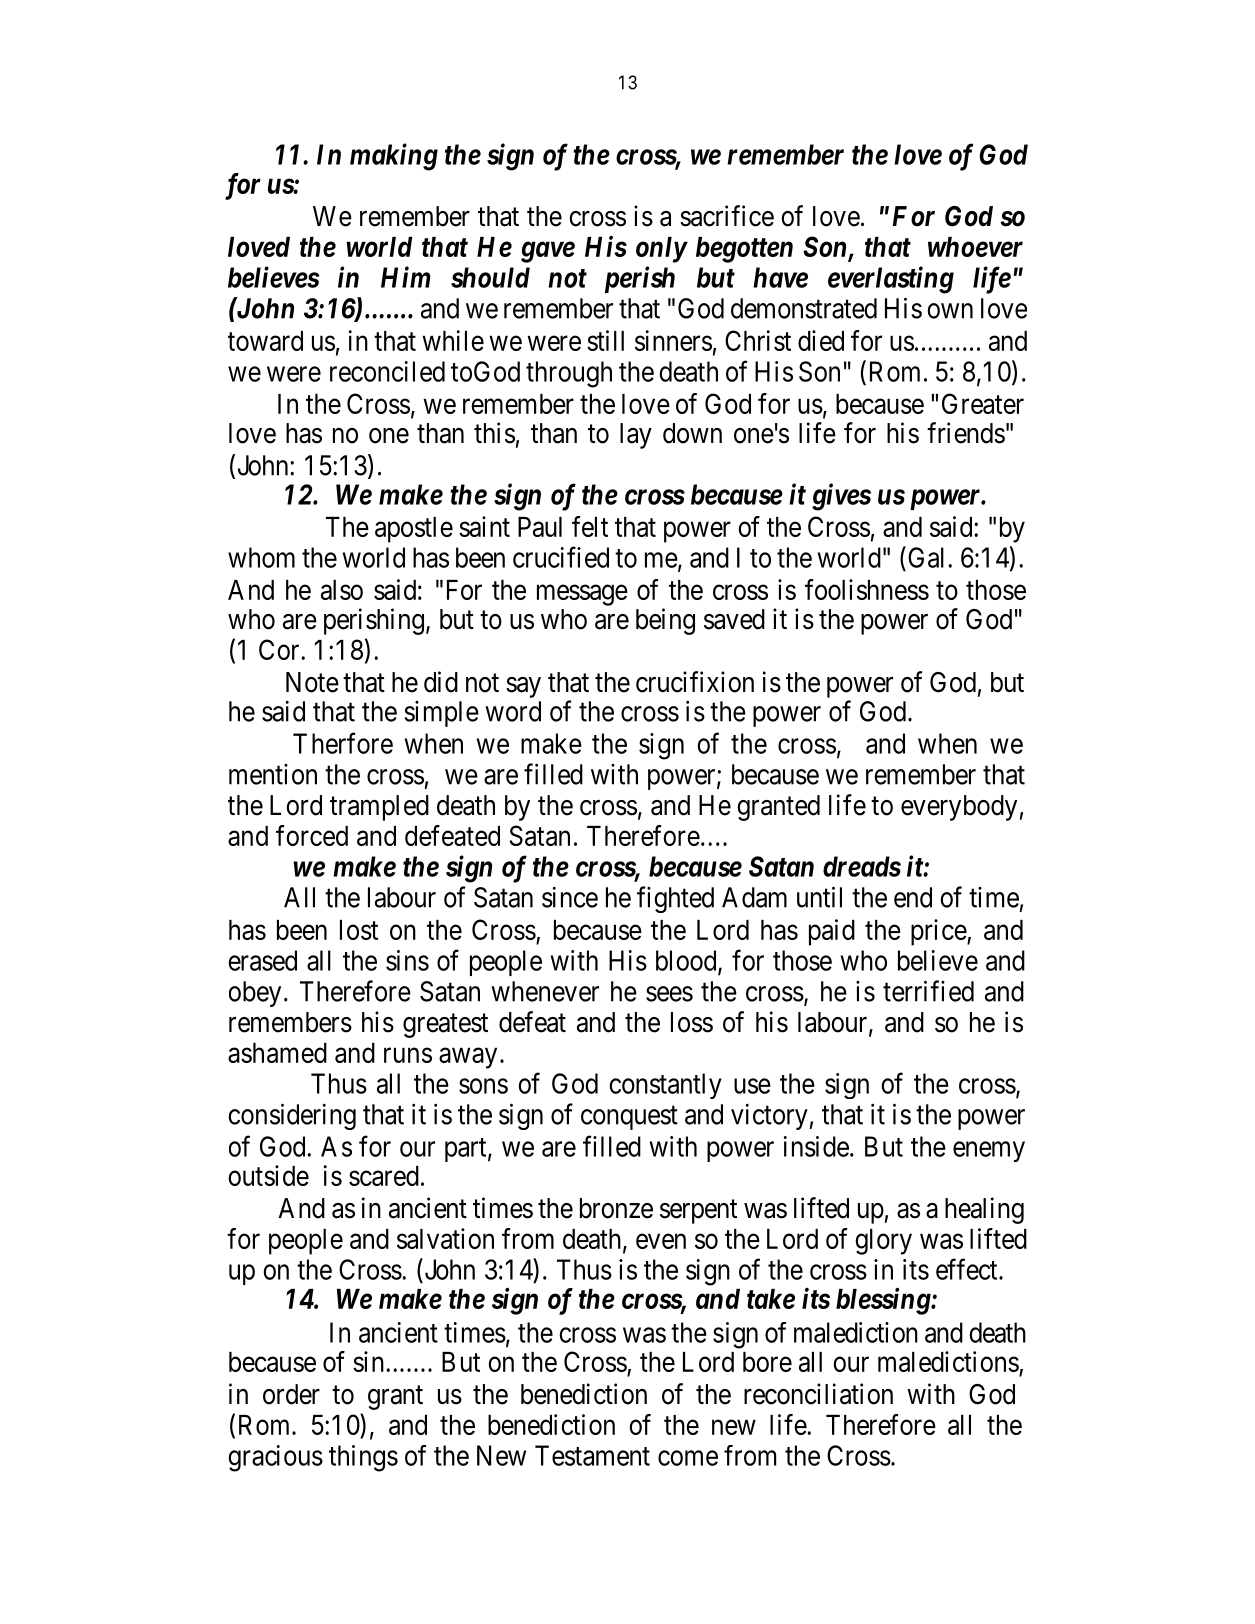 The image size is (1255, 1624). Describe the element at coordinates (570, 897) in the screenshot. I see `since` at that location.
